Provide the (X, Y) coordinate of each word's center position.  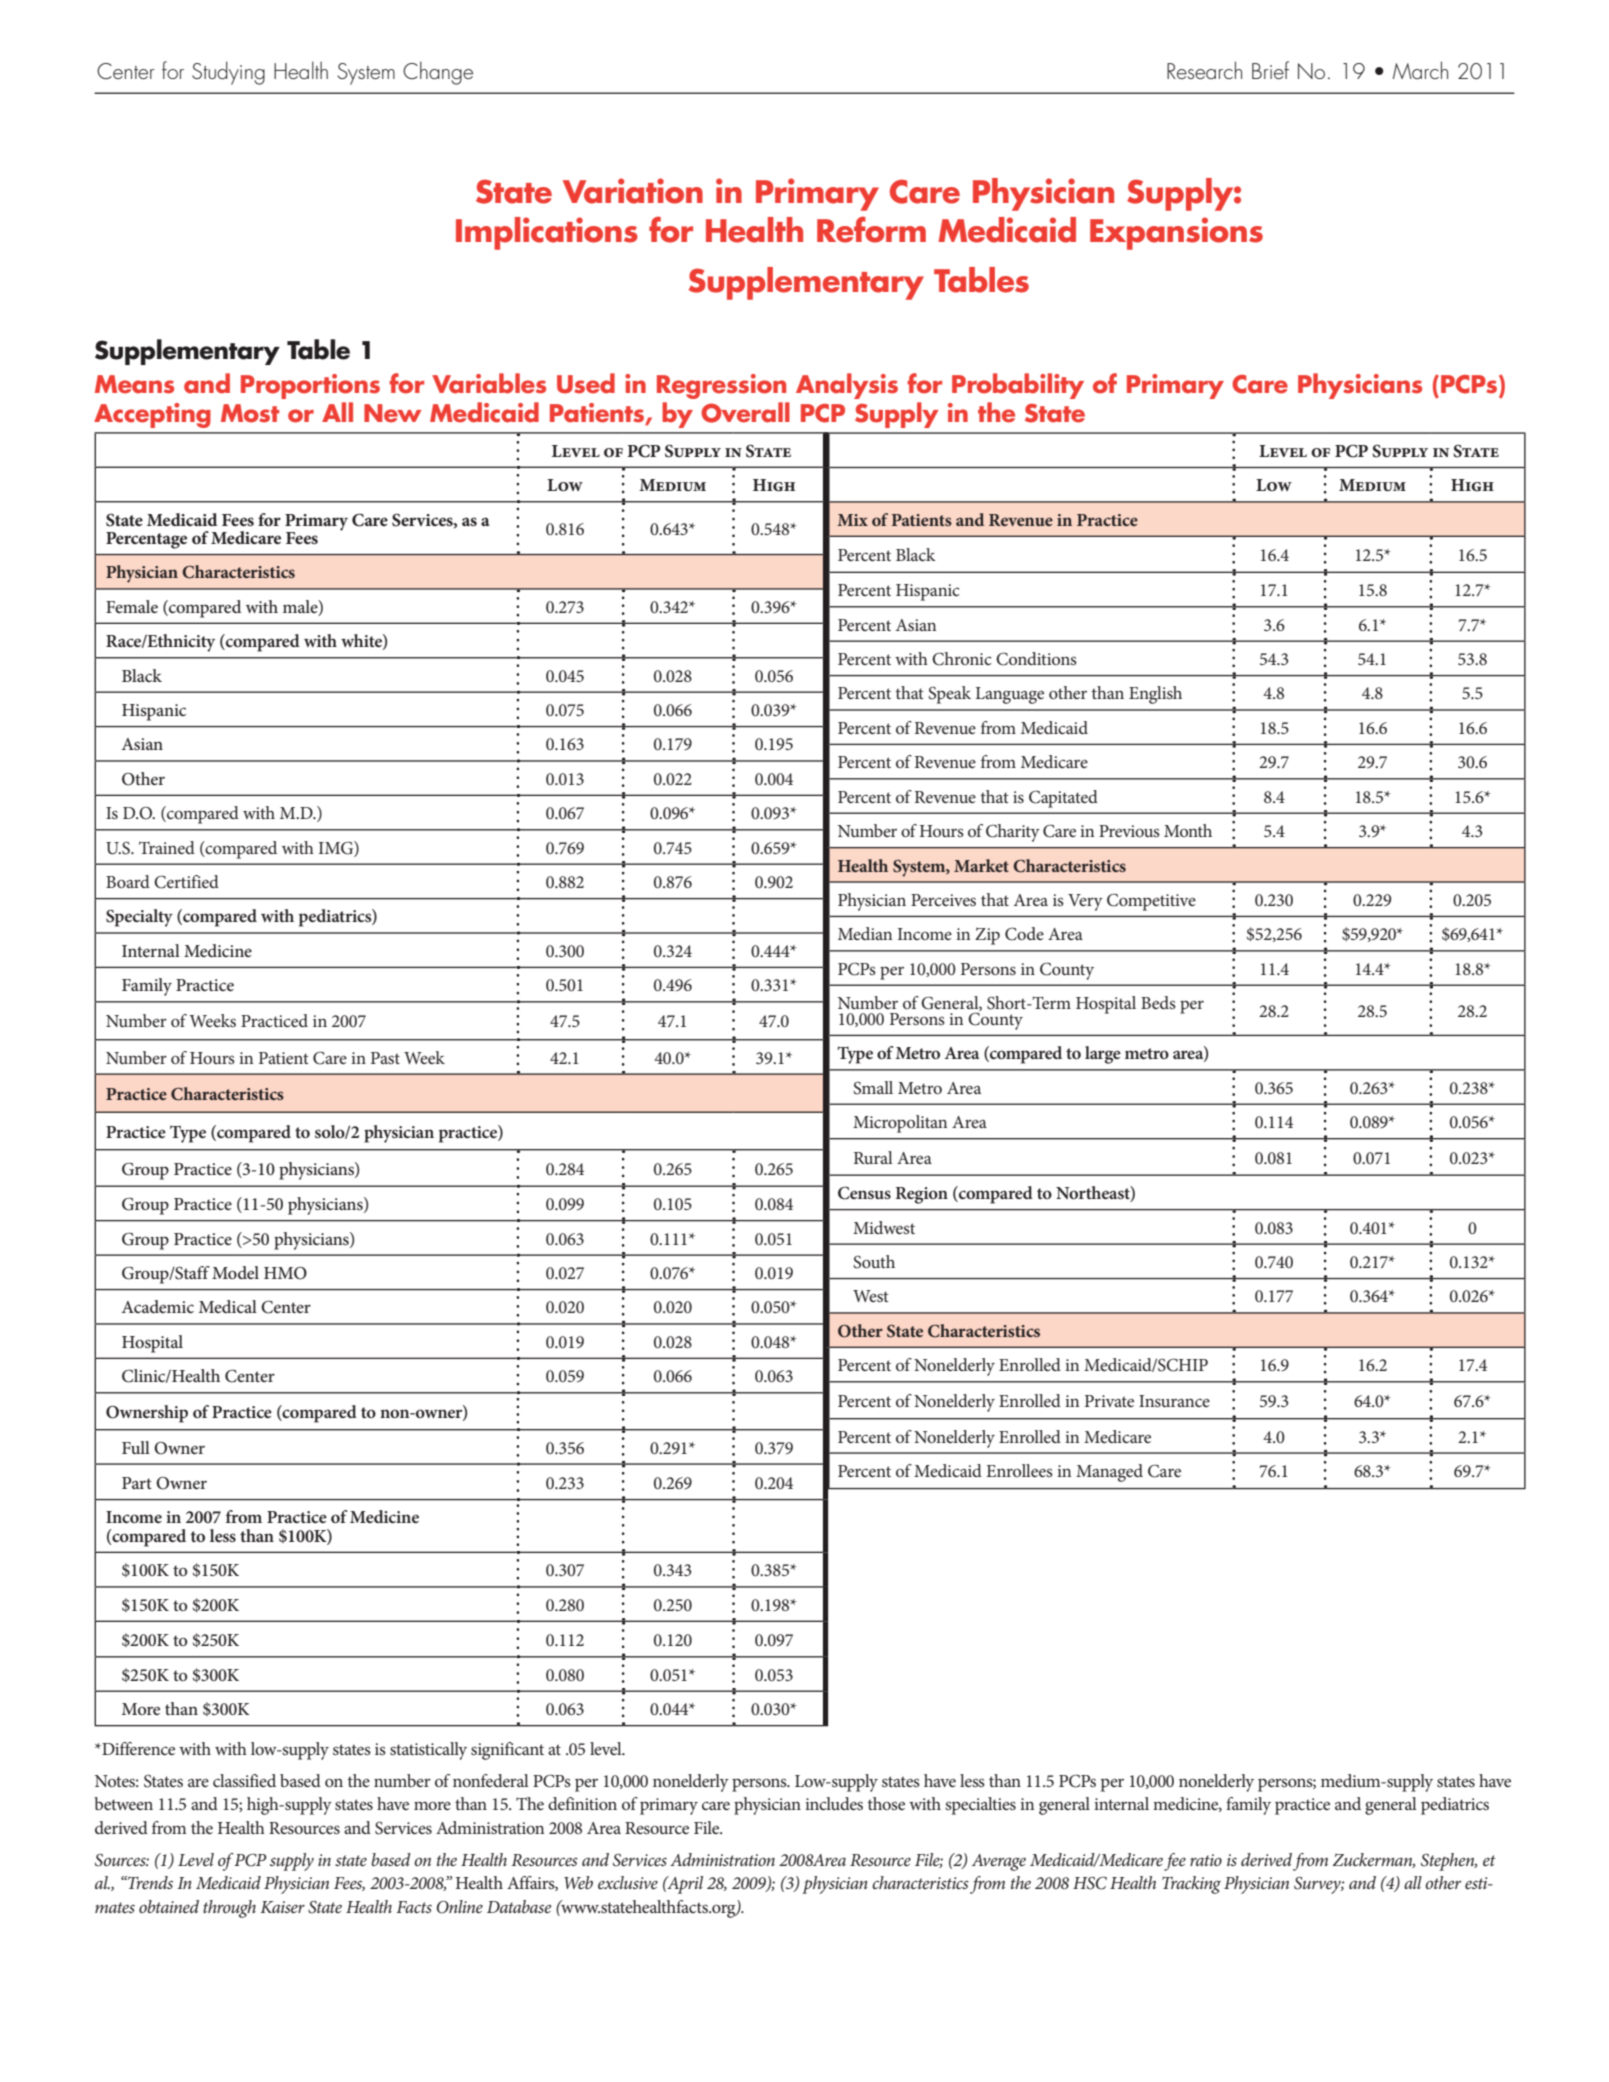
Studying (228, 73)
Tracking (1191, 1885)
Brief (1270, 70)
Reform (871, 229)
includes (834, 1803)
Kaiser (282, 1907)
